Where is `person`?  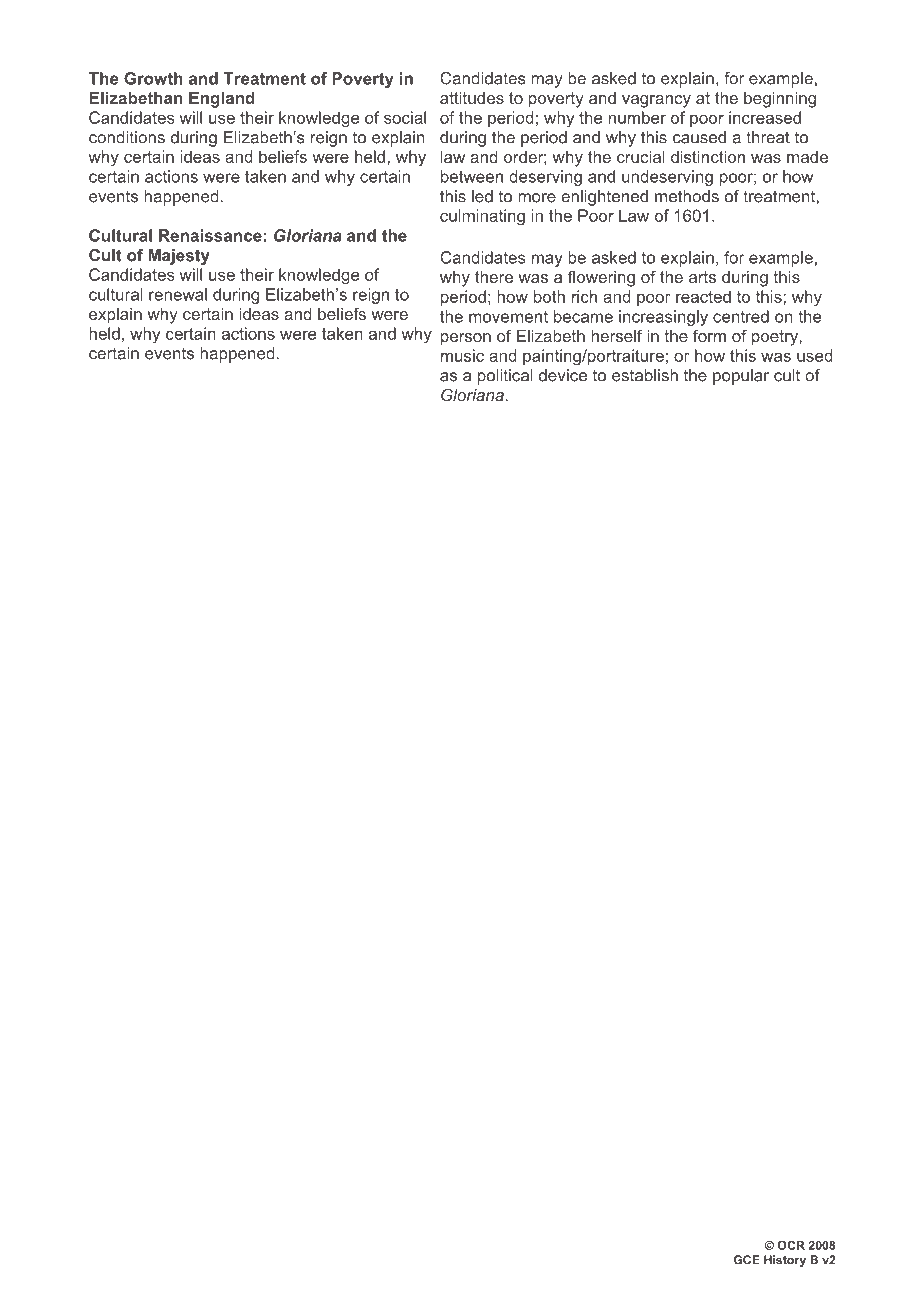 person is located at coordinates (466, 339).
